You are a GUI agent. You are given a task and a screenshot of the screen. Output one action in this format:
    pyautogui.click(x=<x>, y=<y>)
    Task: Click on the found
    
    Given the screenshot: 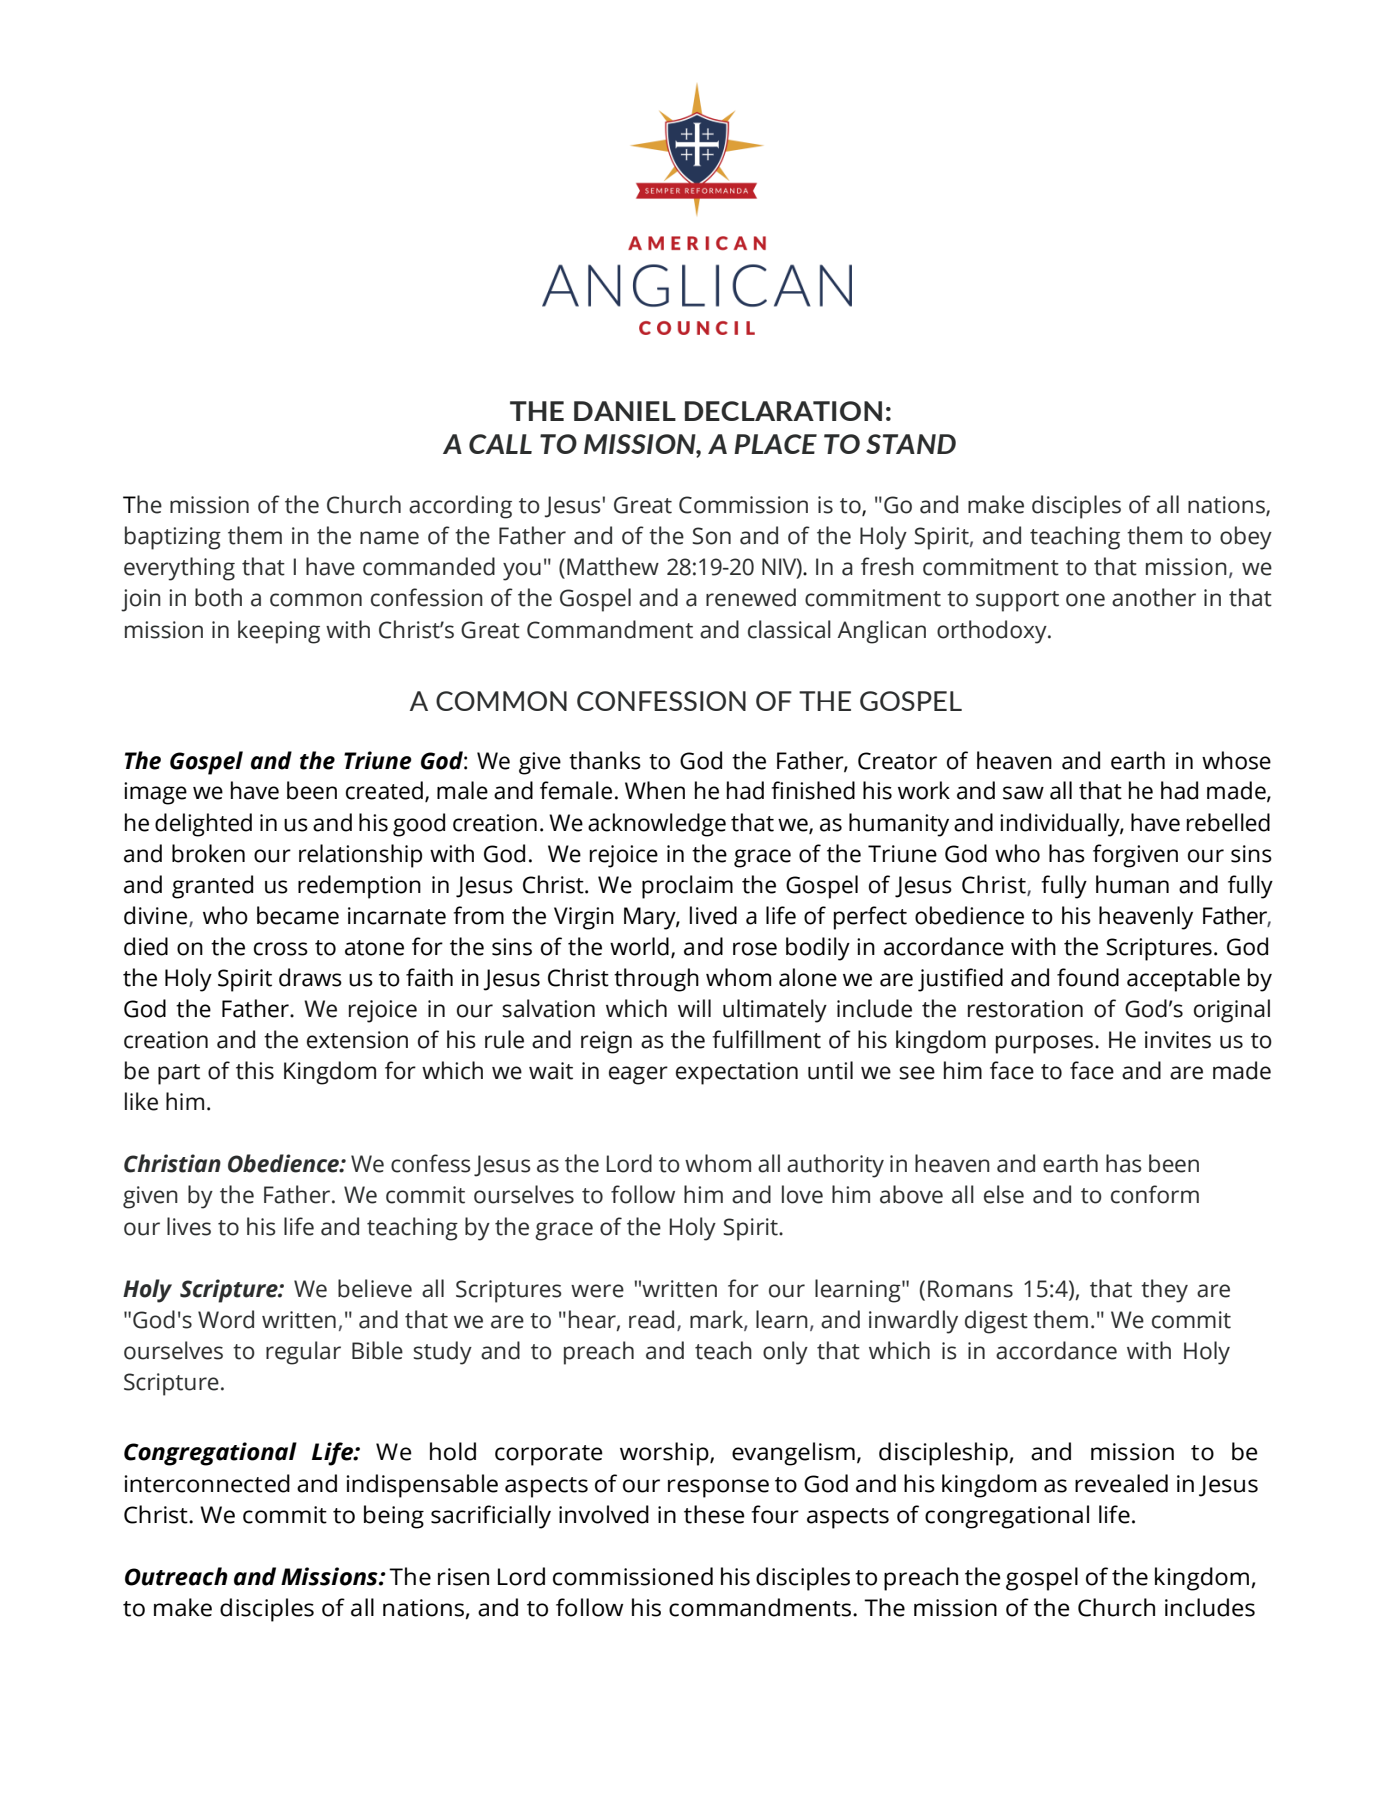 What is the action you would take?
    pyautogui.click(x=1088, y=977)
